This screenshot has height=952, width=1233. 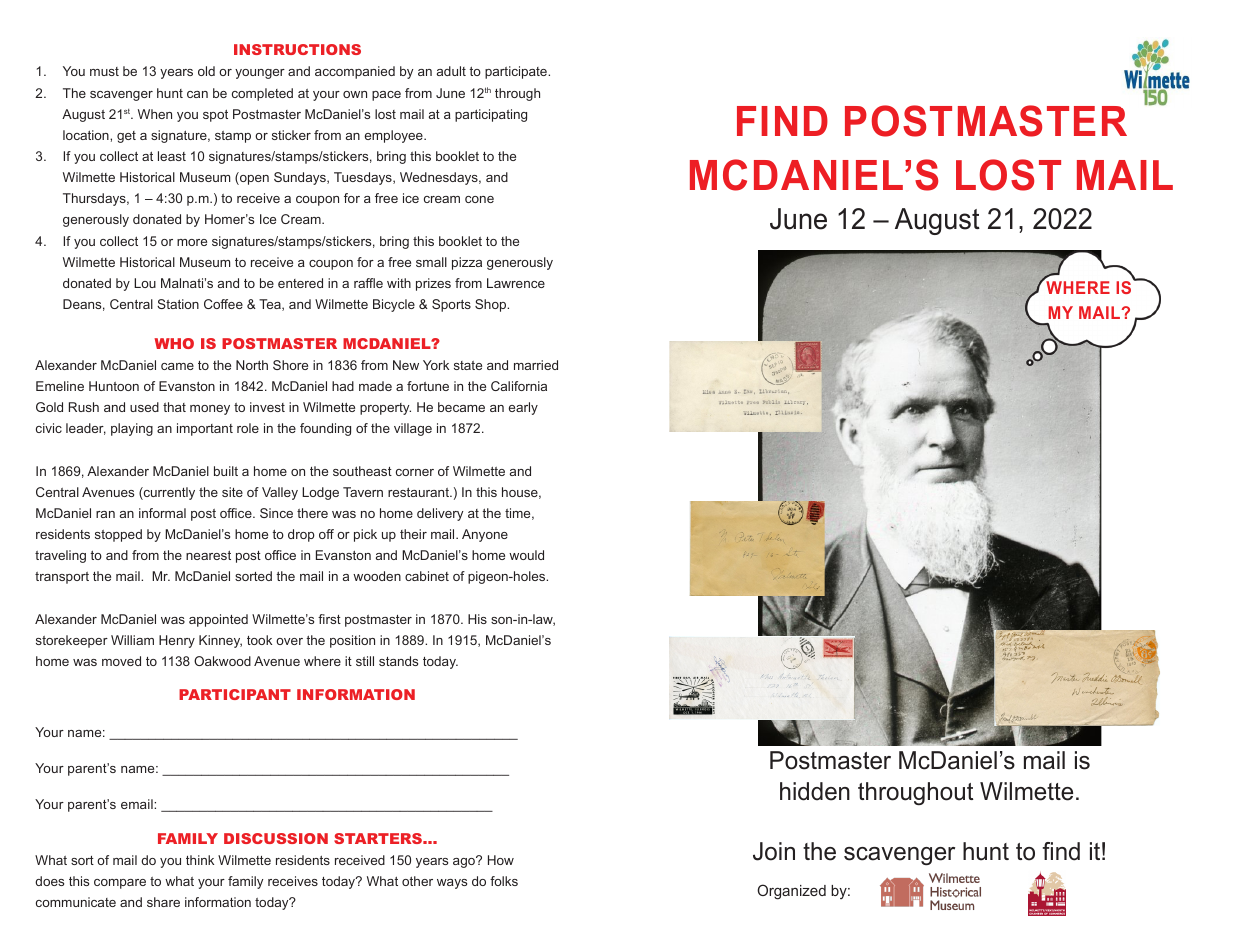 I want to click on compare, so click(x=120, y=884).
